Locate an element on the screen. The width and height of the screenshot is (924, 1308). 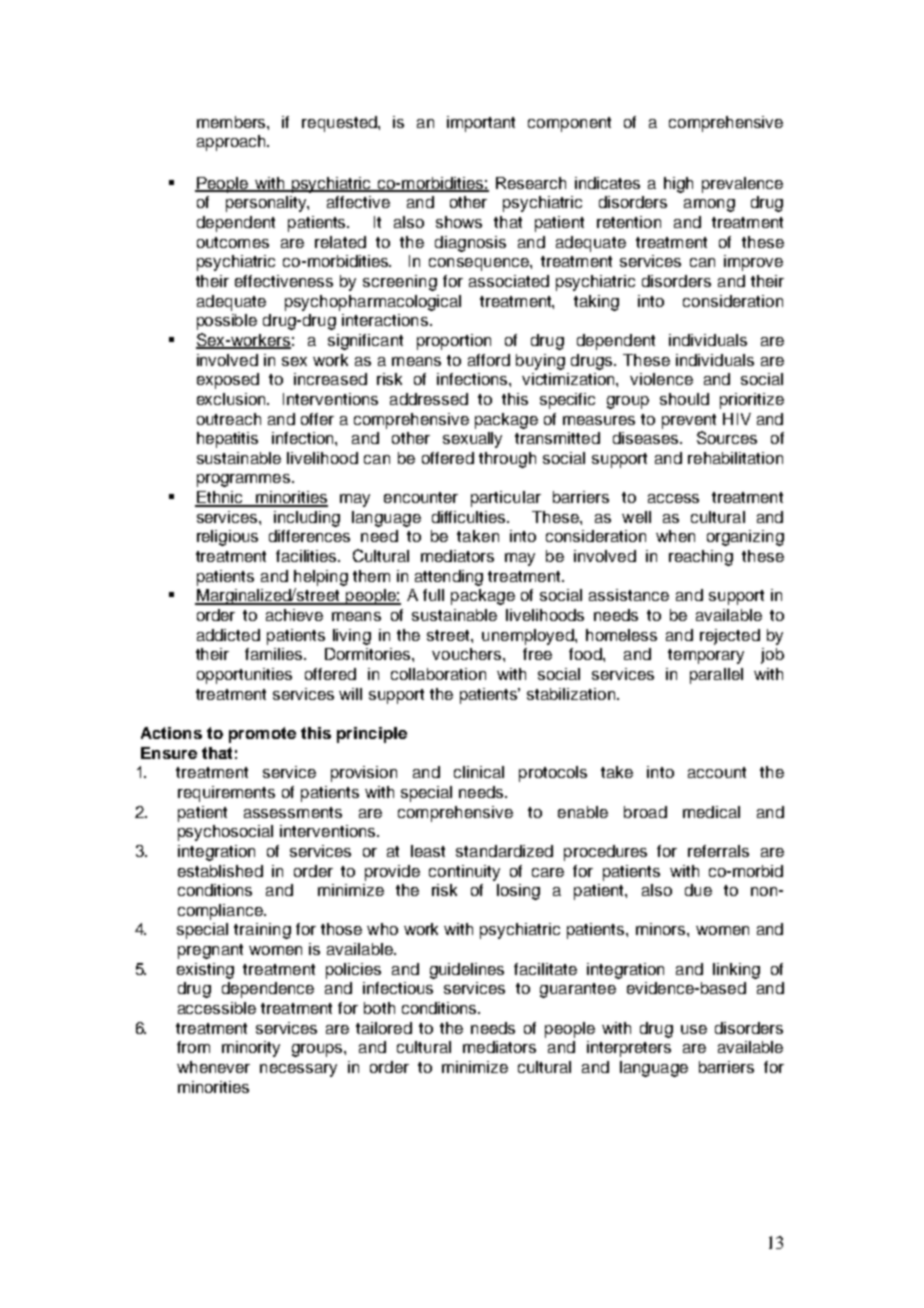
tailored is located at coordinates (384, 1028).
